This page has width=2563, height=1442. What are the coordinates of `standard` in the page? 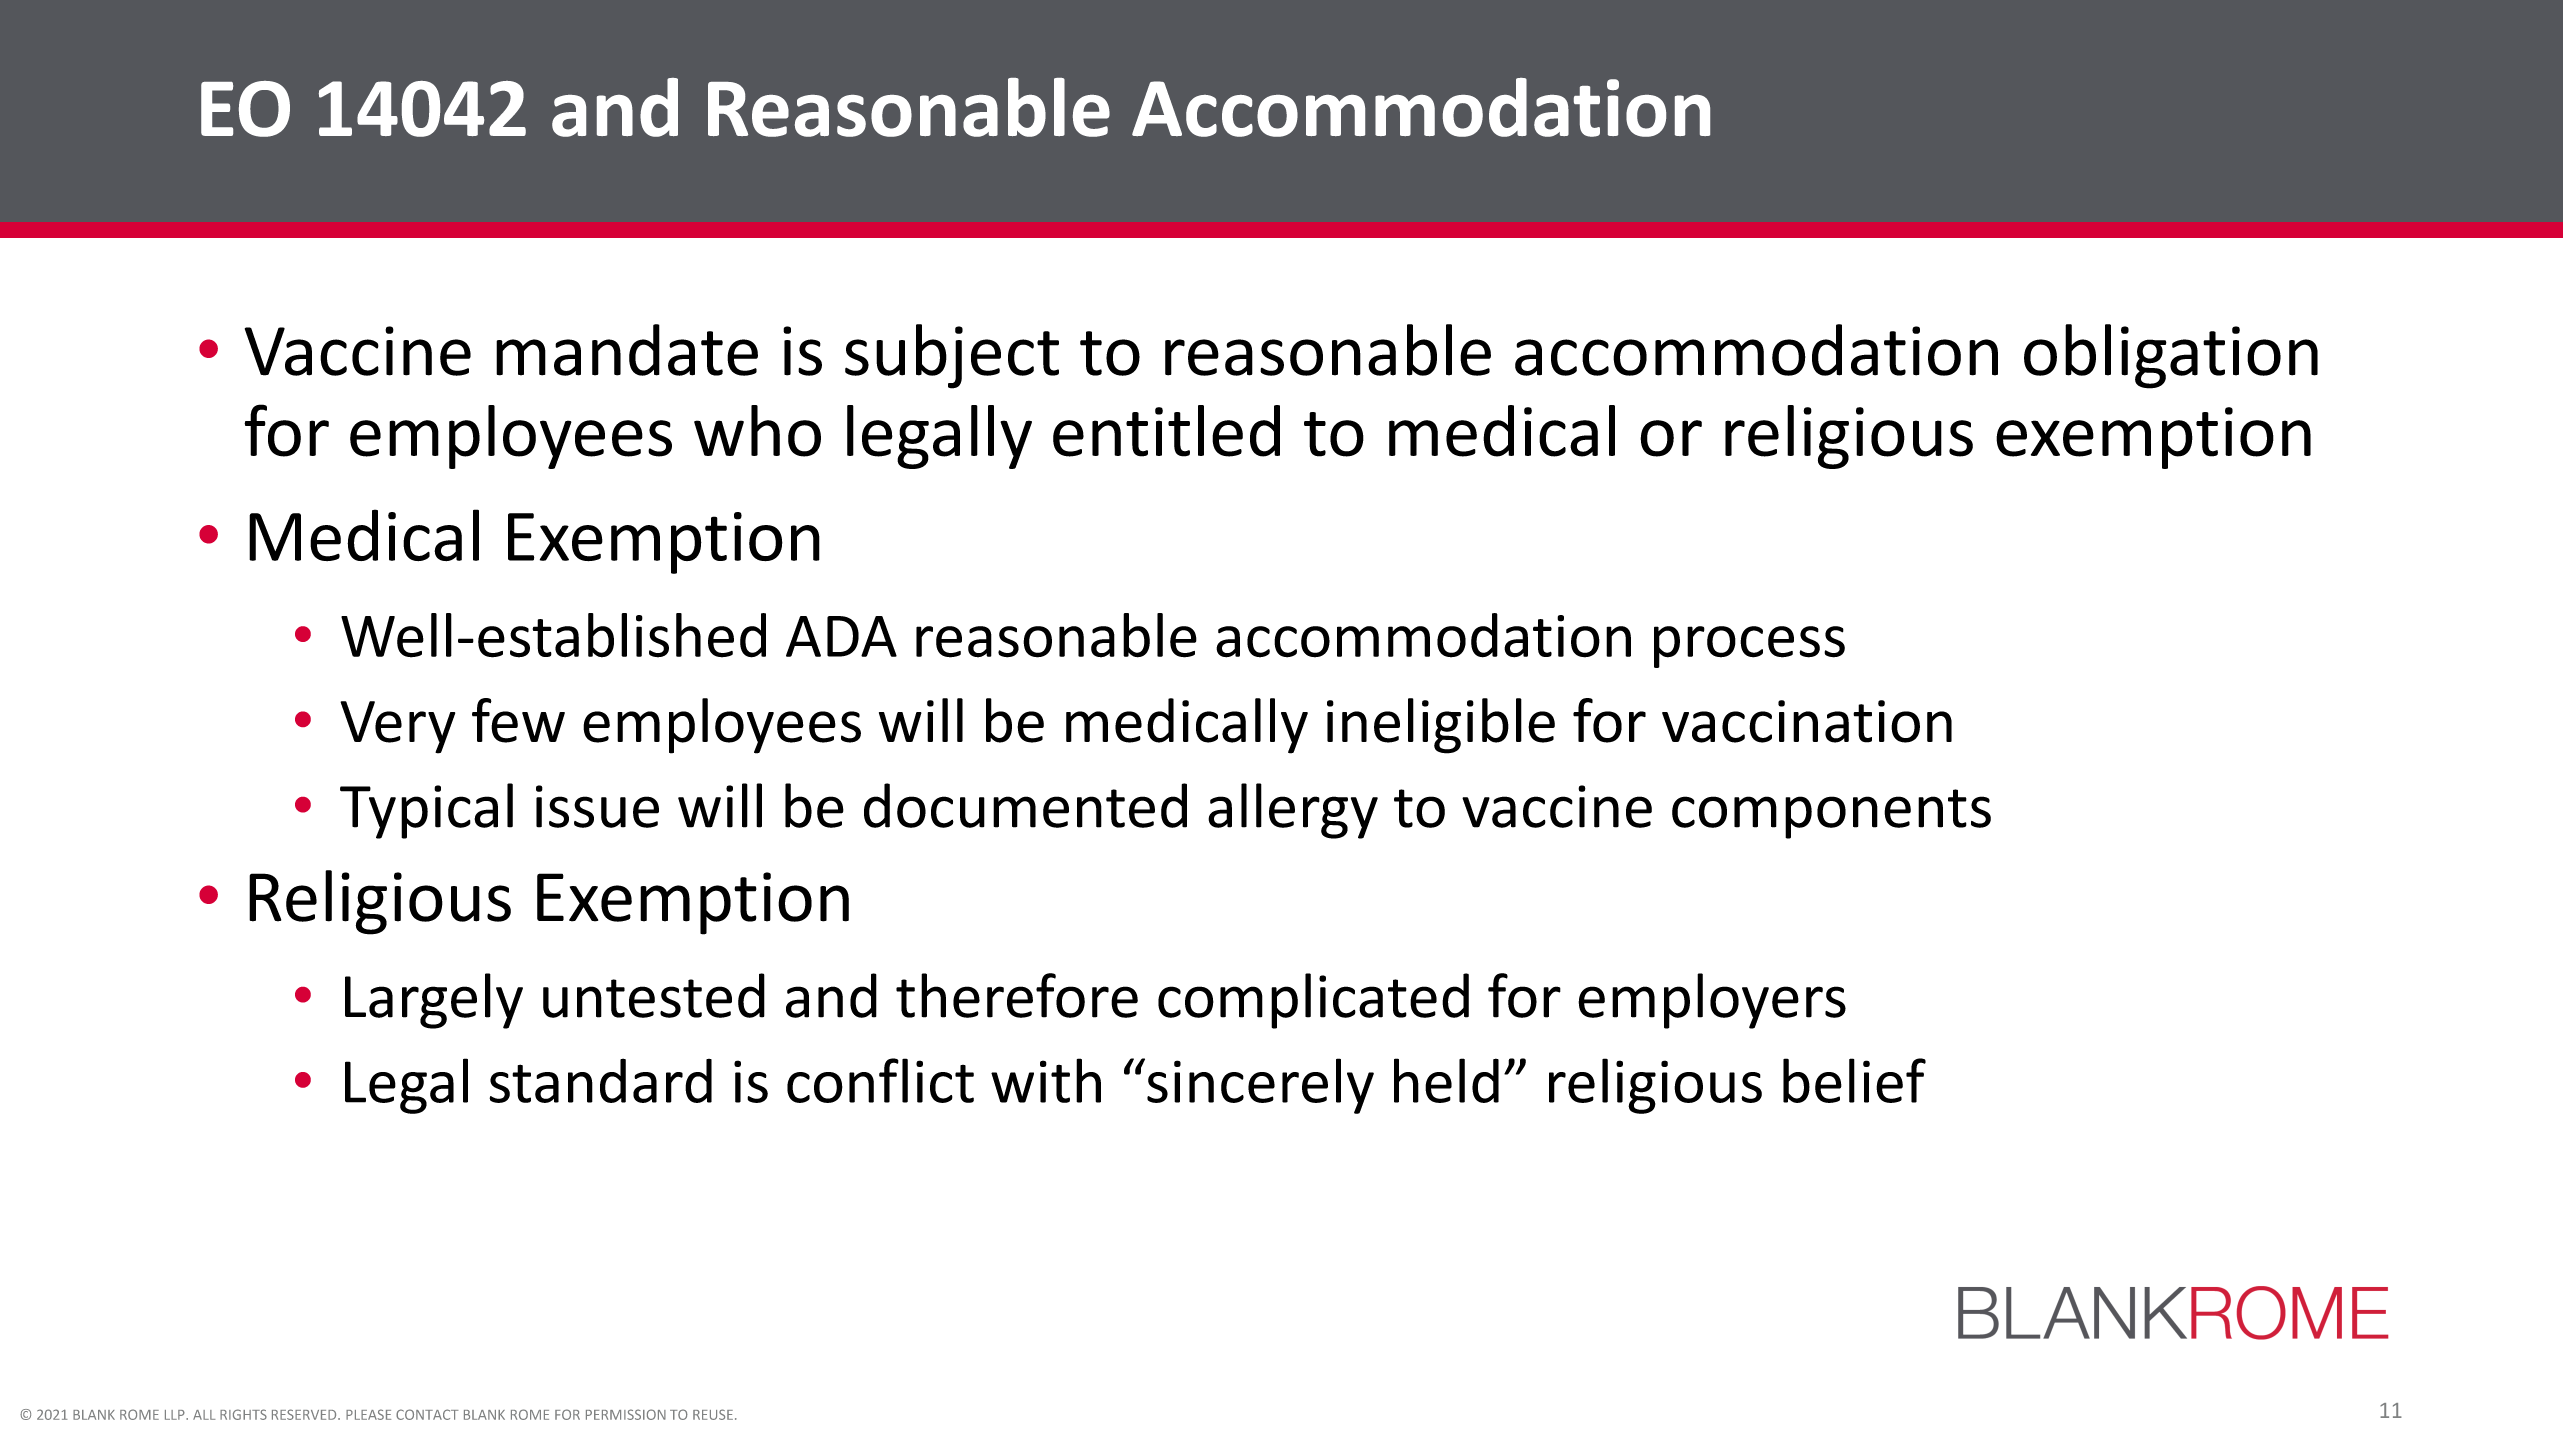 It's located at (600, 1080).
